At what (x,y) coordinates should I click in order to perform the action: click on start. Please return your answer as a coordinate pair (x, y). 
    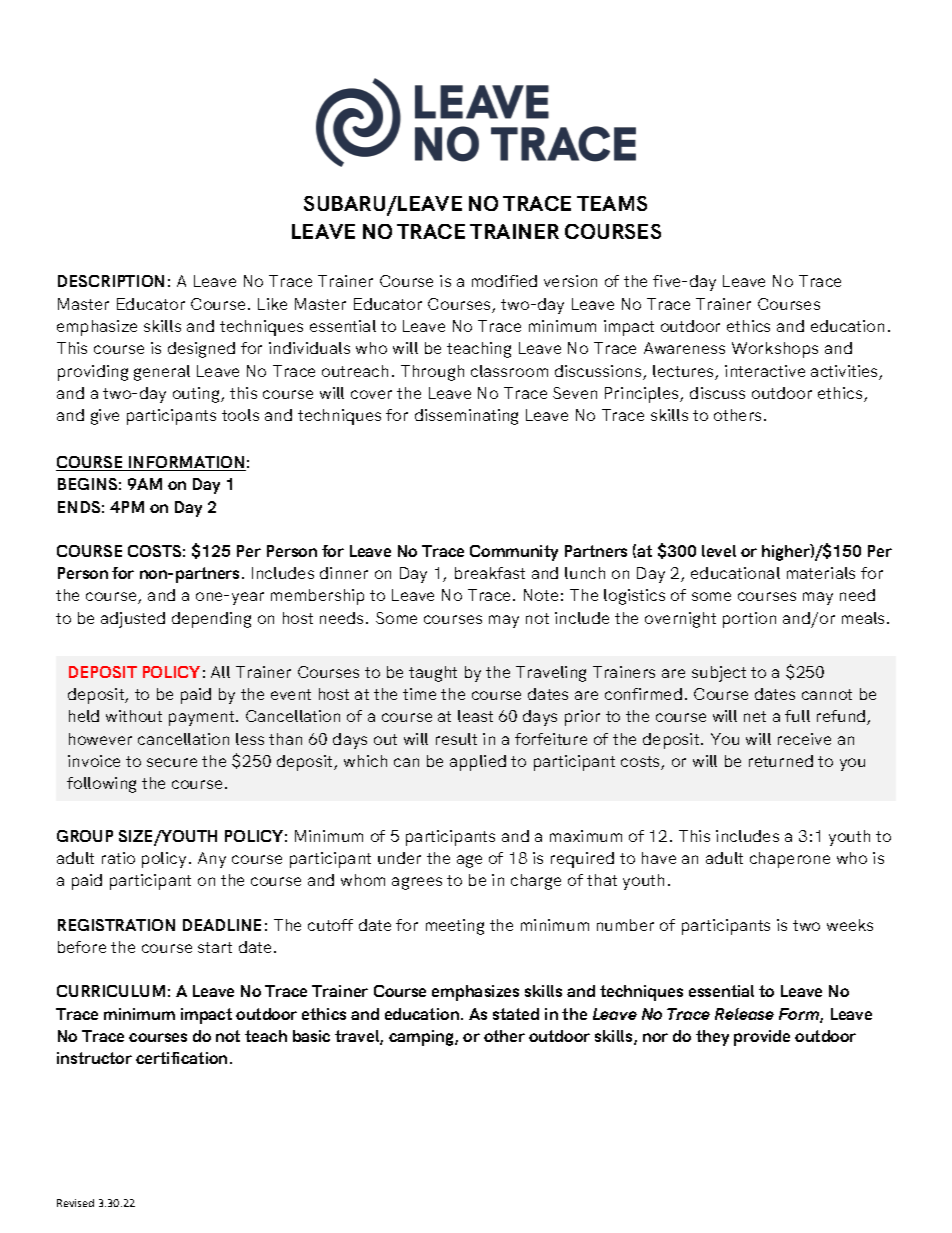
    Looking at the image, I should click on (215, 947).
